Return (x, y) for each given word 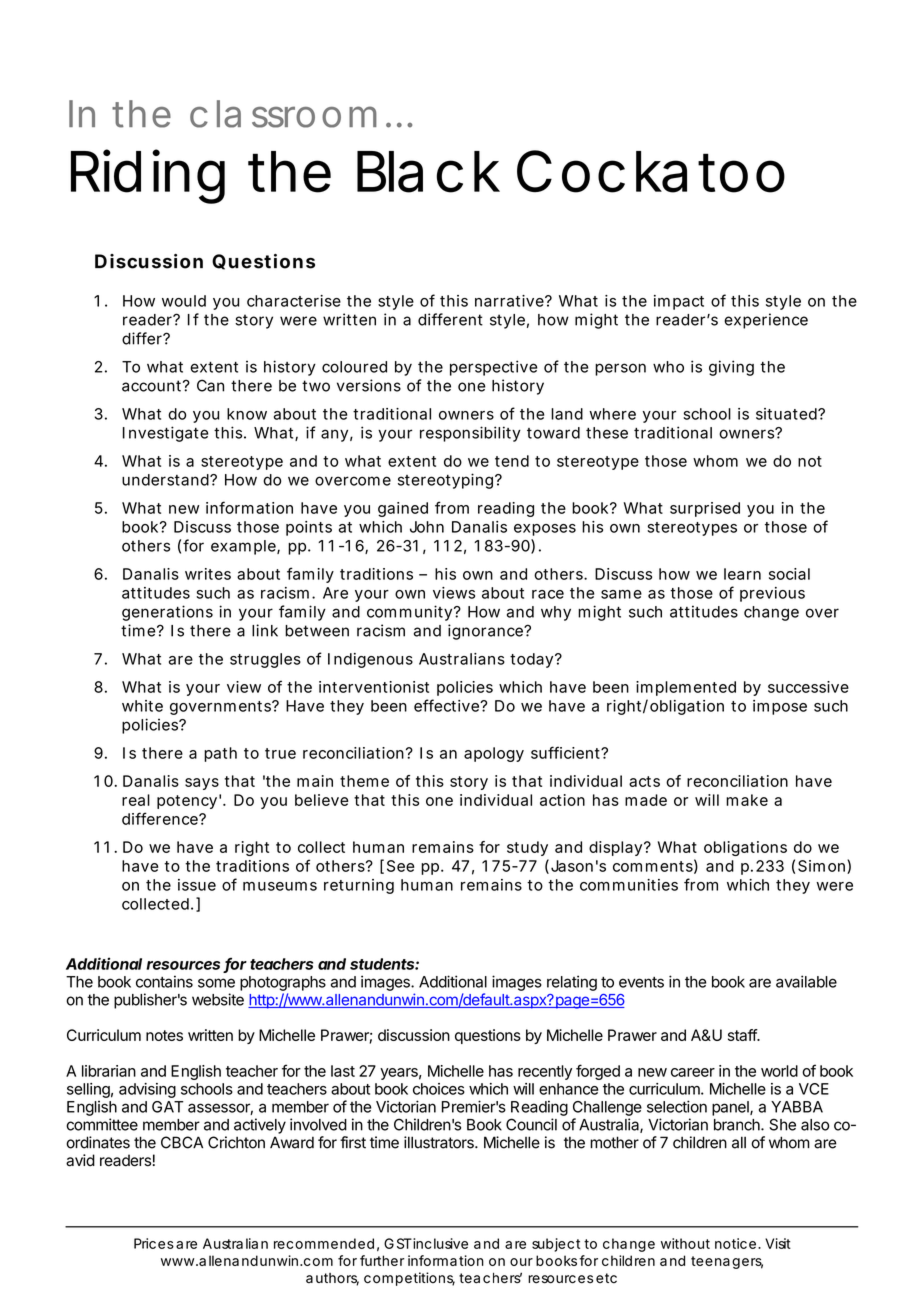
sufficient (565, 752)
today (531, 660)
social (789, 574)
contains (164, 981)
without (685, 1243)
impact (679, 302)
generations (167, 613)
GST (397, 1243)
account (151, 386)
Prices (154, 1243)
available (806, 981)
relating (572, 983)
